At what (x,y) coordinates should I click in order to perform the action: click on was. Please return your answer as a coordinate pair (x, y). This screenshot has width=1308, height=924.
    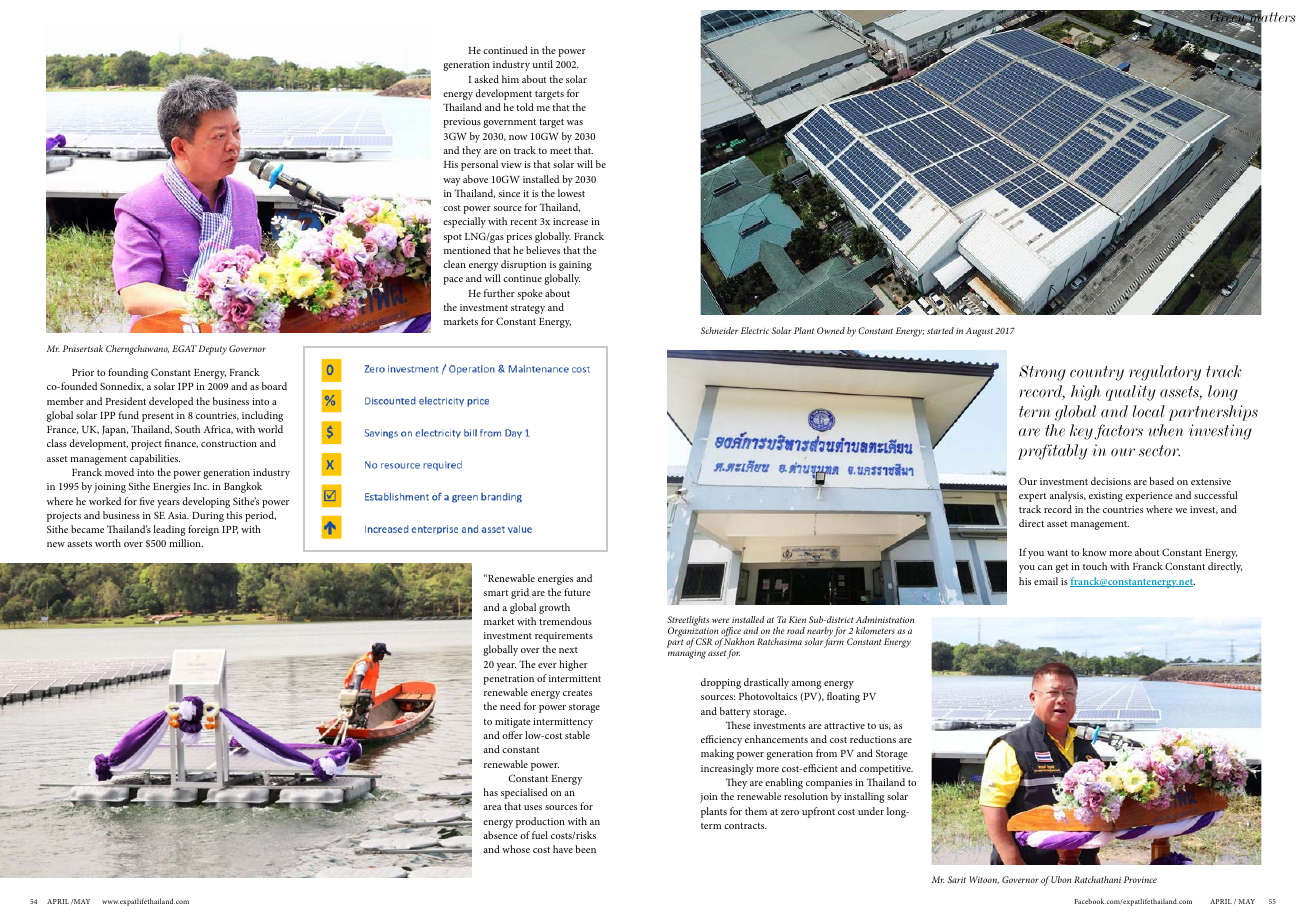
    Looking at the image, I should click on (575, 122).
